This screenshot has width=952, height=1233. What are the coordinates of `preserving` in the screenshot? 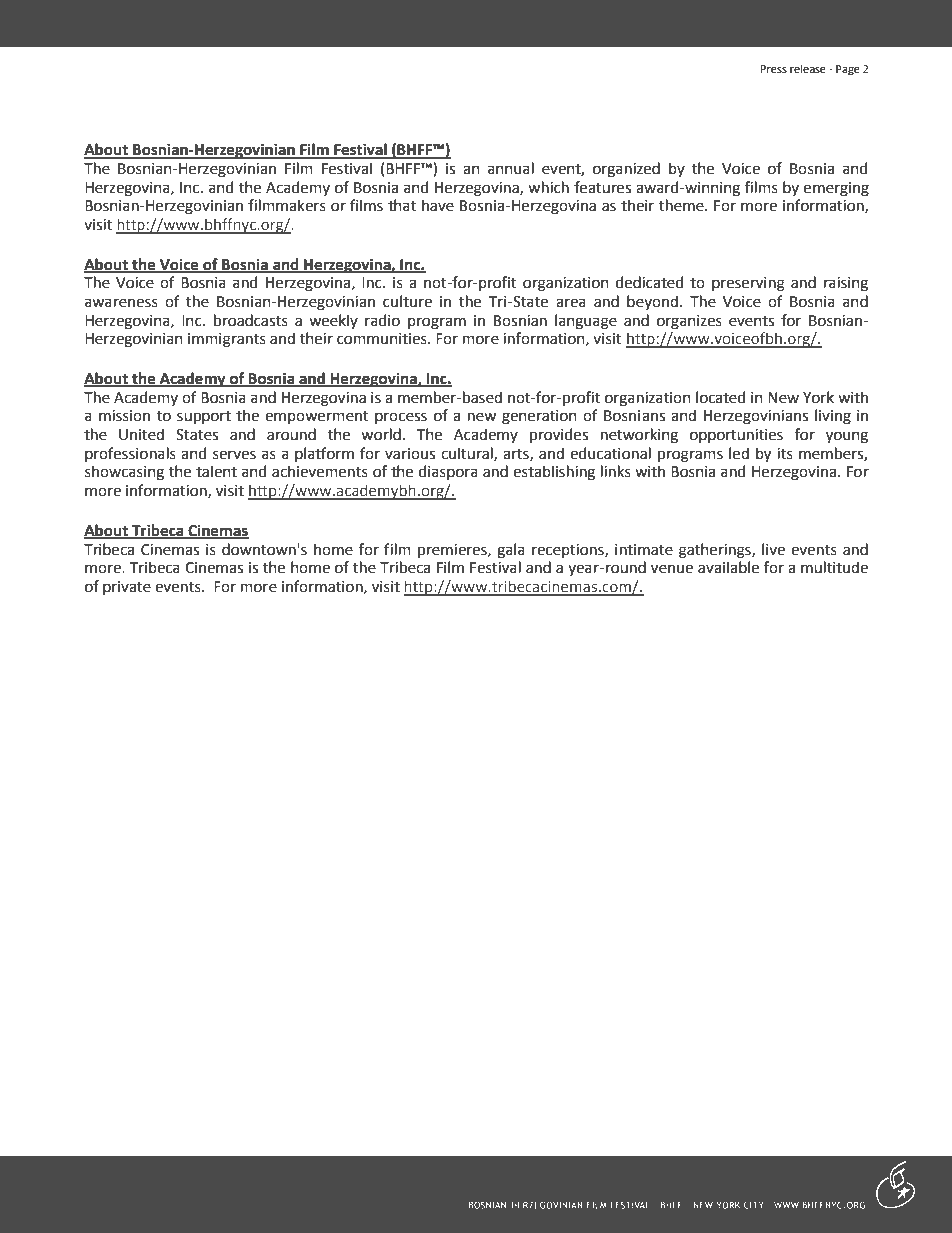 It's located at (748, 284).
